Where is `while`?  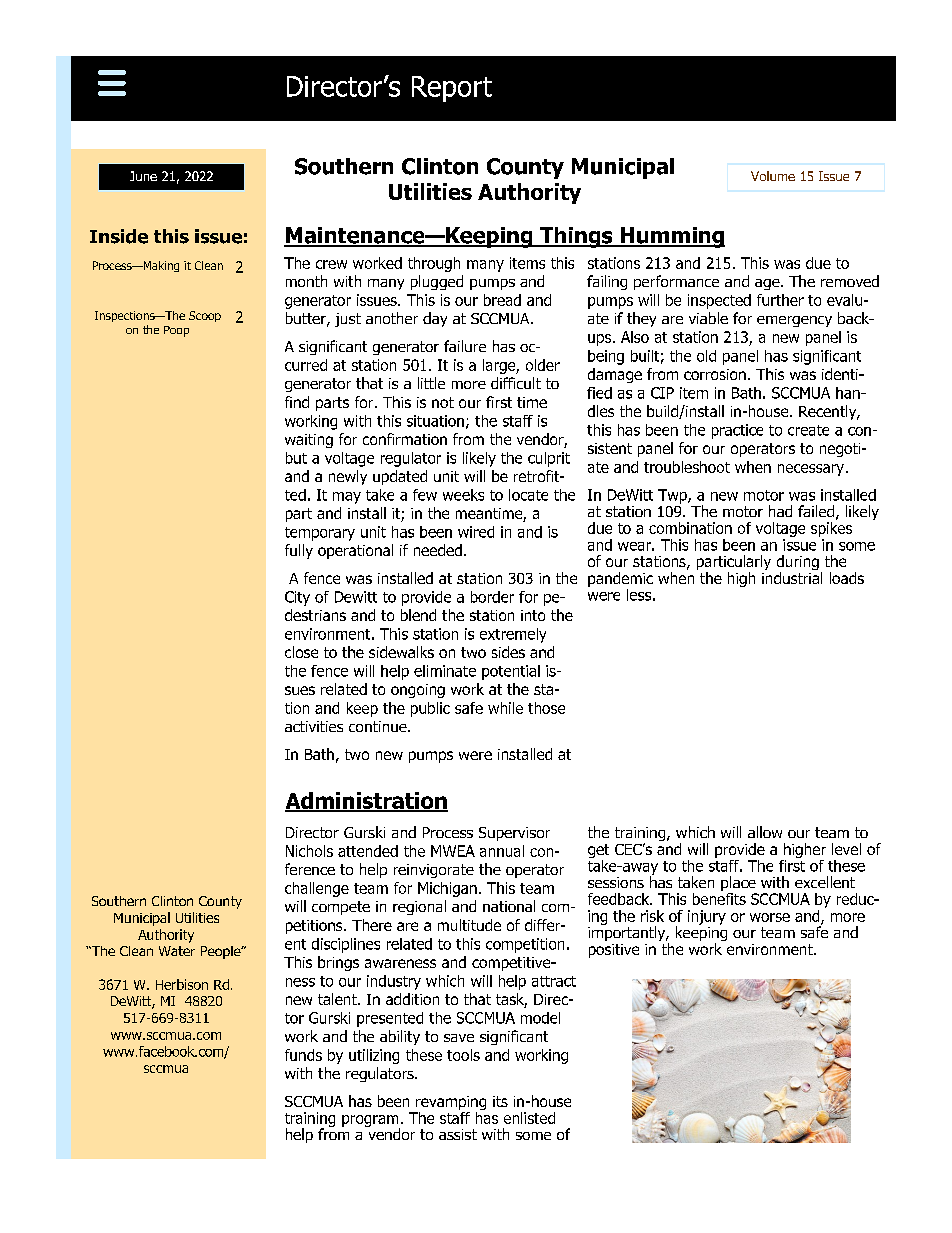 while is located at coordinates (505, 708).
